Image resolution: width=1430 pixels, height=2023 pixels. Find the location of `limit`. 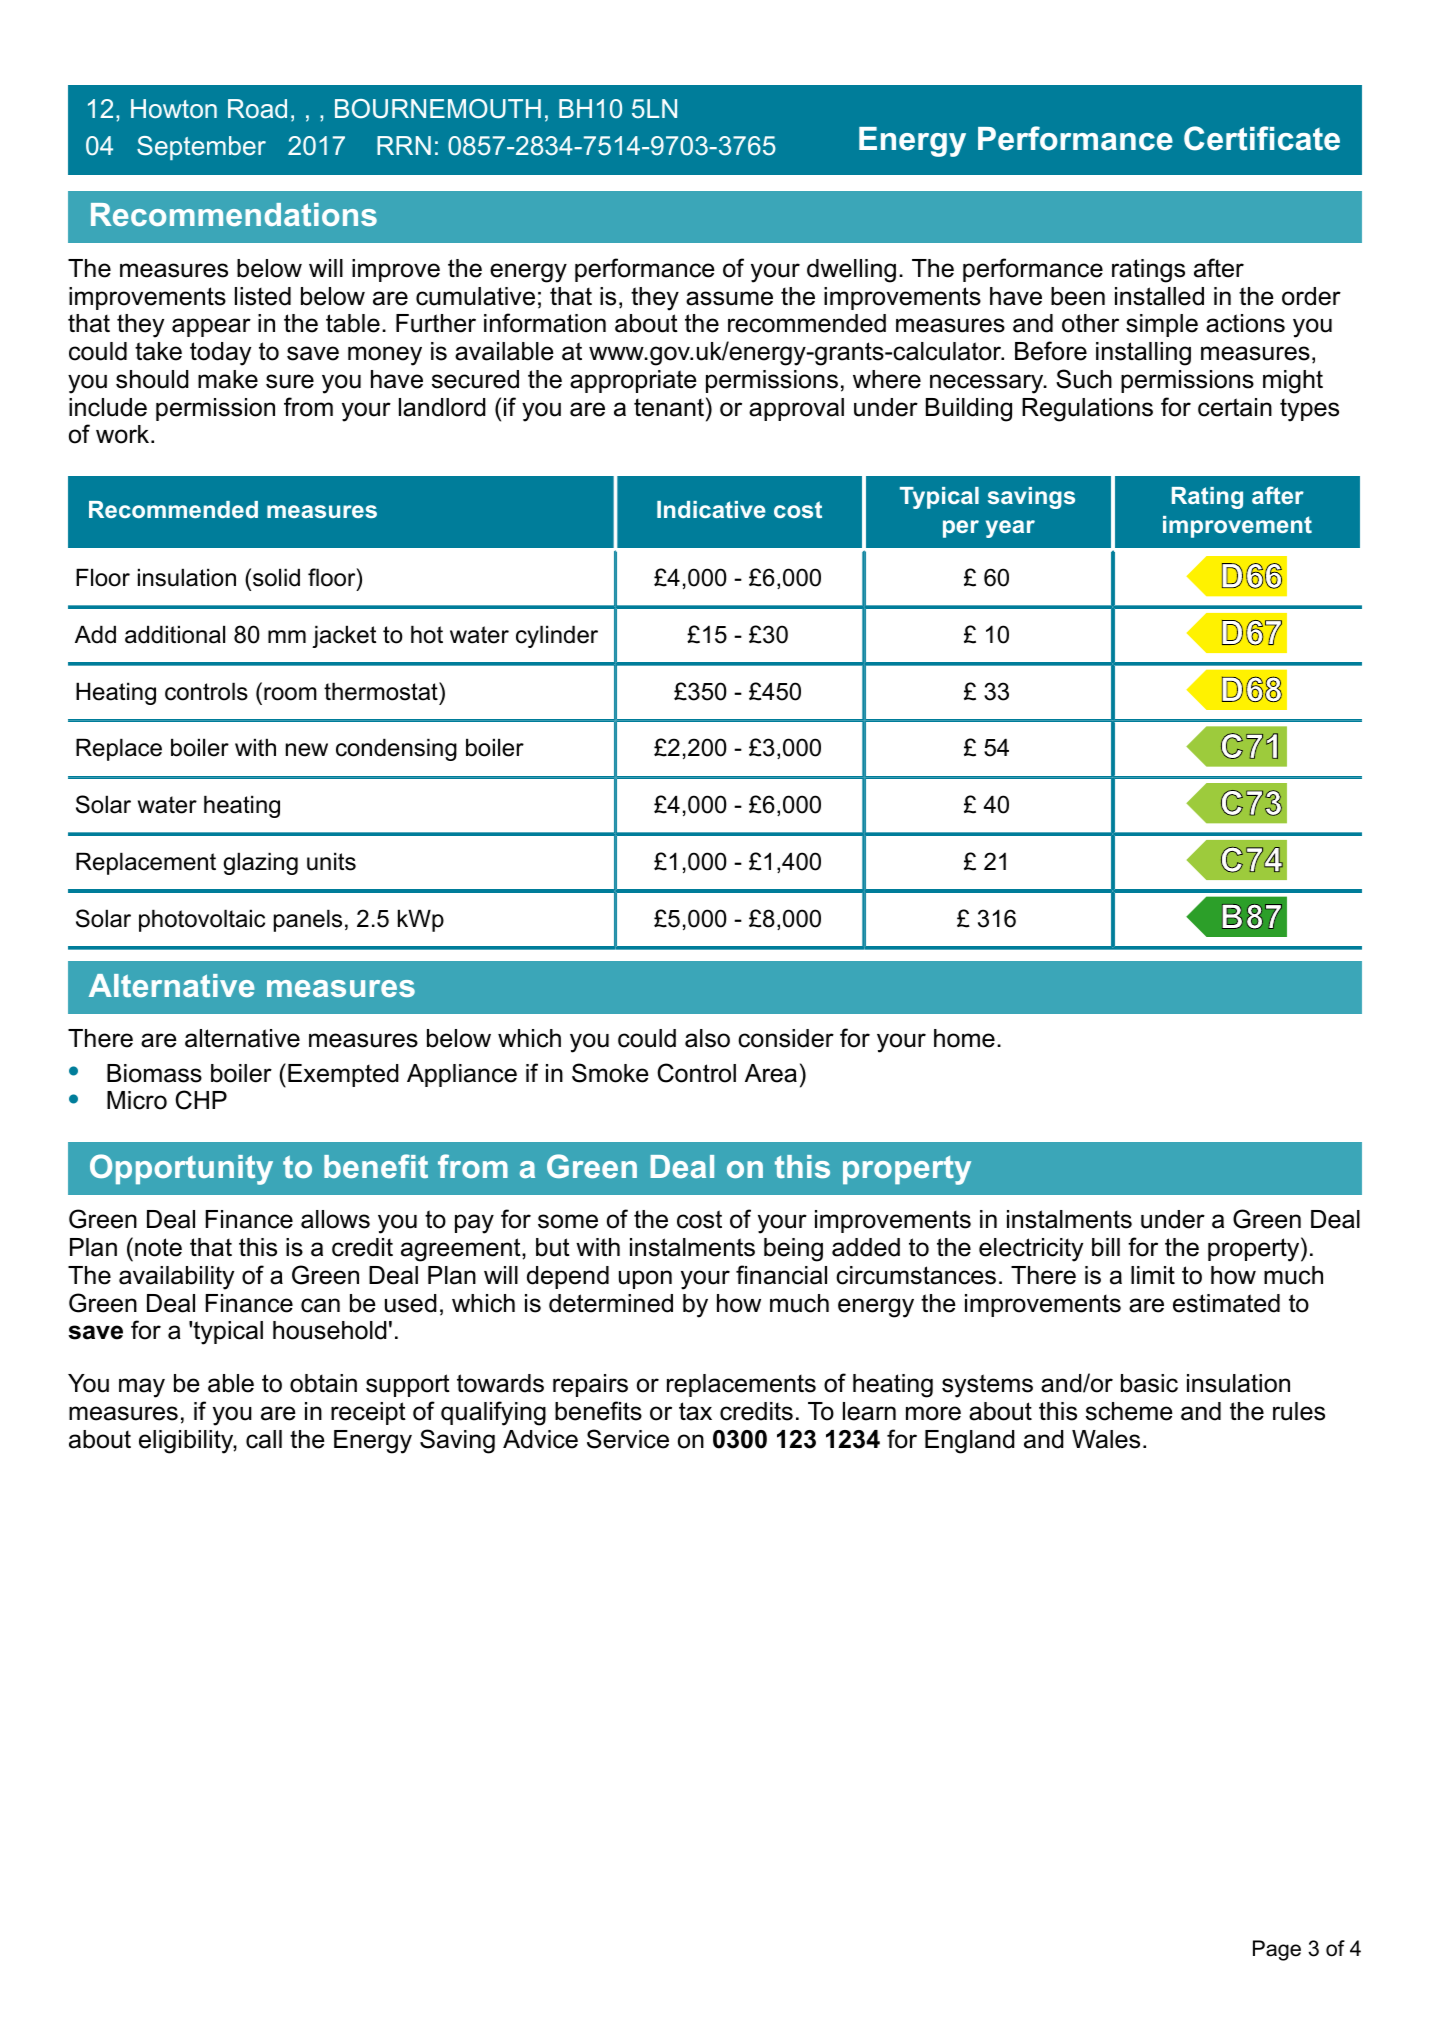

limit is located at coordinates (1153, 1275).
